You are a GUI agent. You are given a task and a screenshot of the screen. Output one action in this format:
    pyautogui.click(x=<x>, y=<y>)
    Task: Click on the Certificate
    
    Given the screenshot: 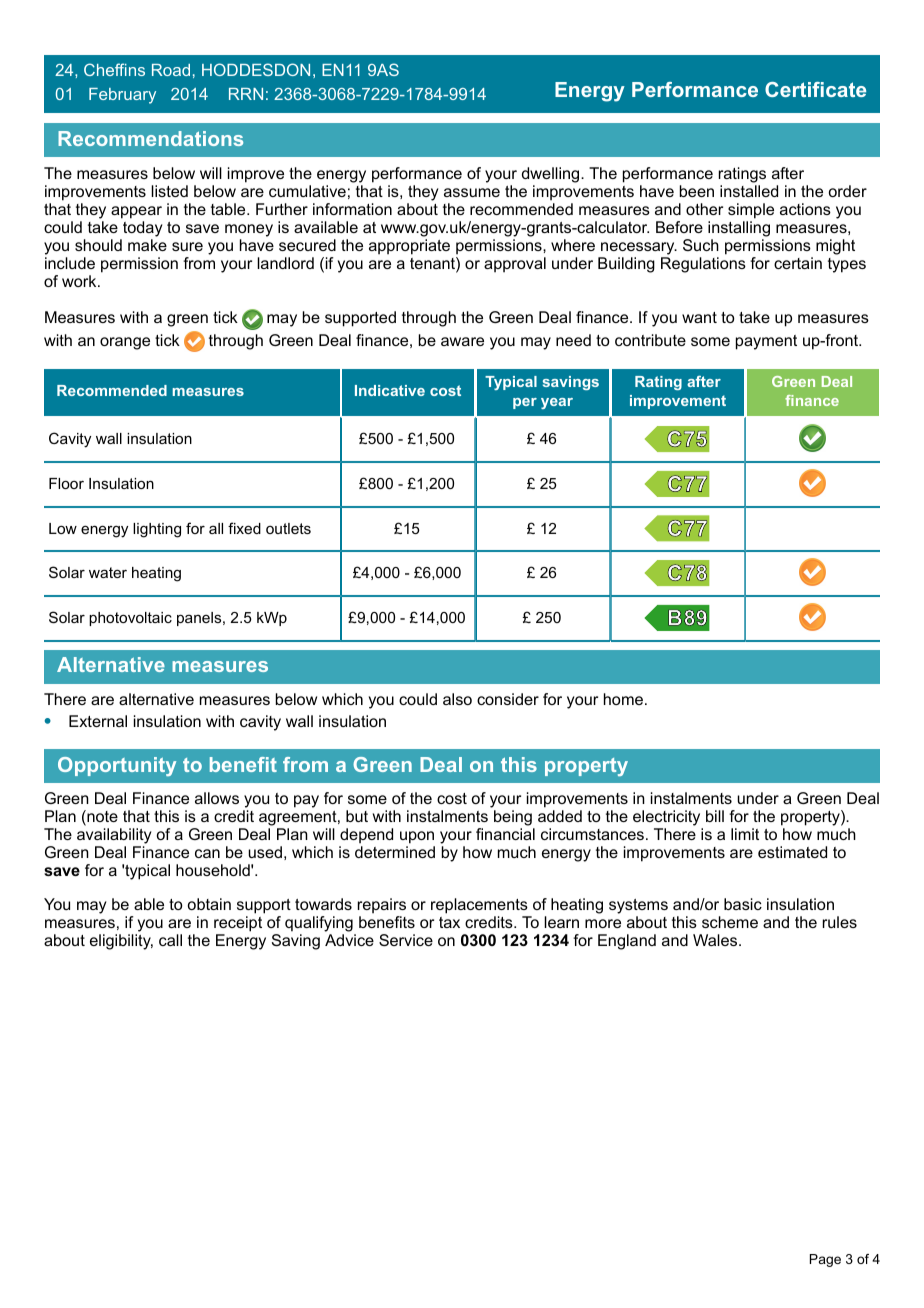 What is the action you would take?
    pyautogui.click(x=815, y=89)
